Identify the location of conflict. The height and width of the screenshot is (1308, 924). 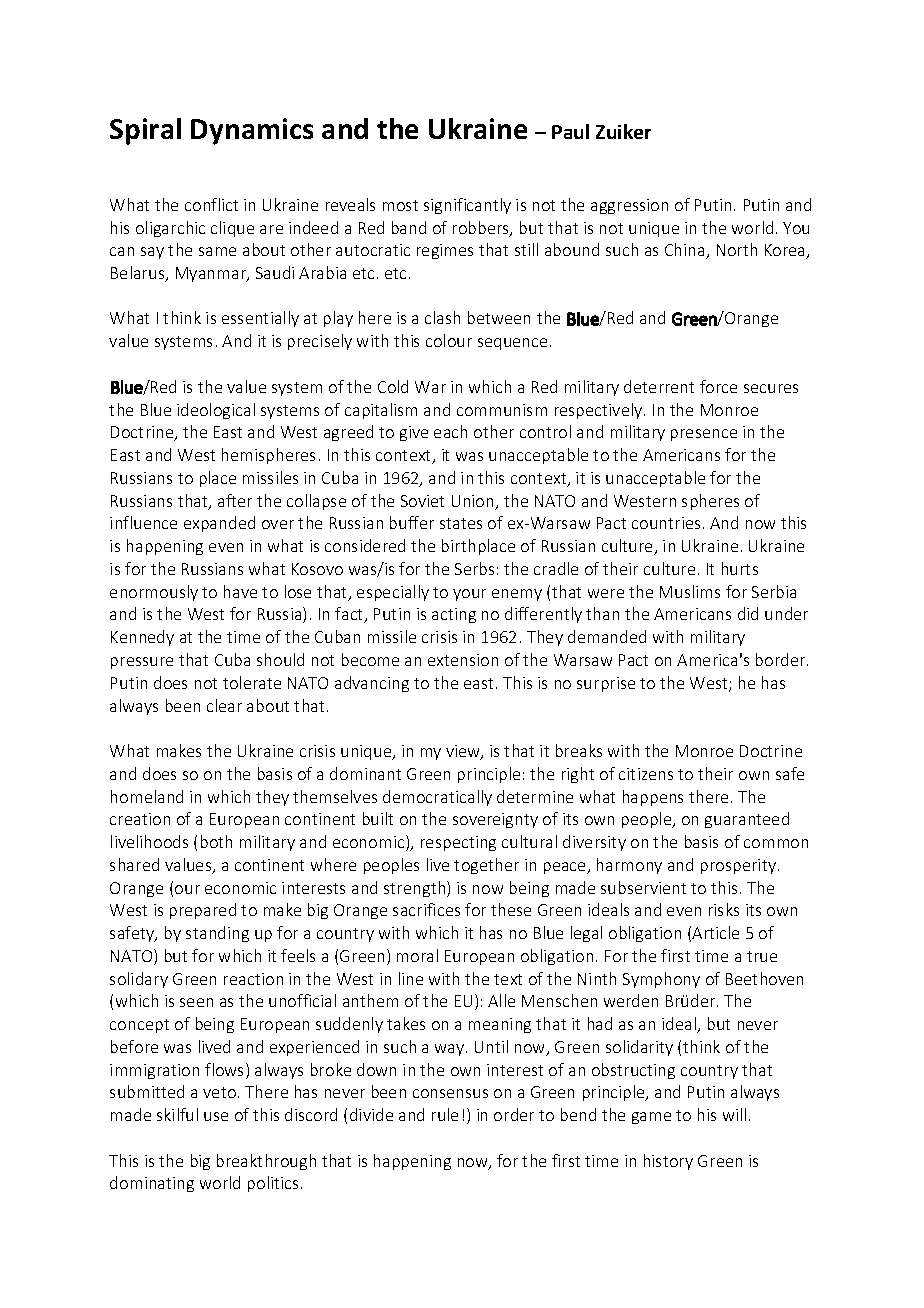
(211, 204).
